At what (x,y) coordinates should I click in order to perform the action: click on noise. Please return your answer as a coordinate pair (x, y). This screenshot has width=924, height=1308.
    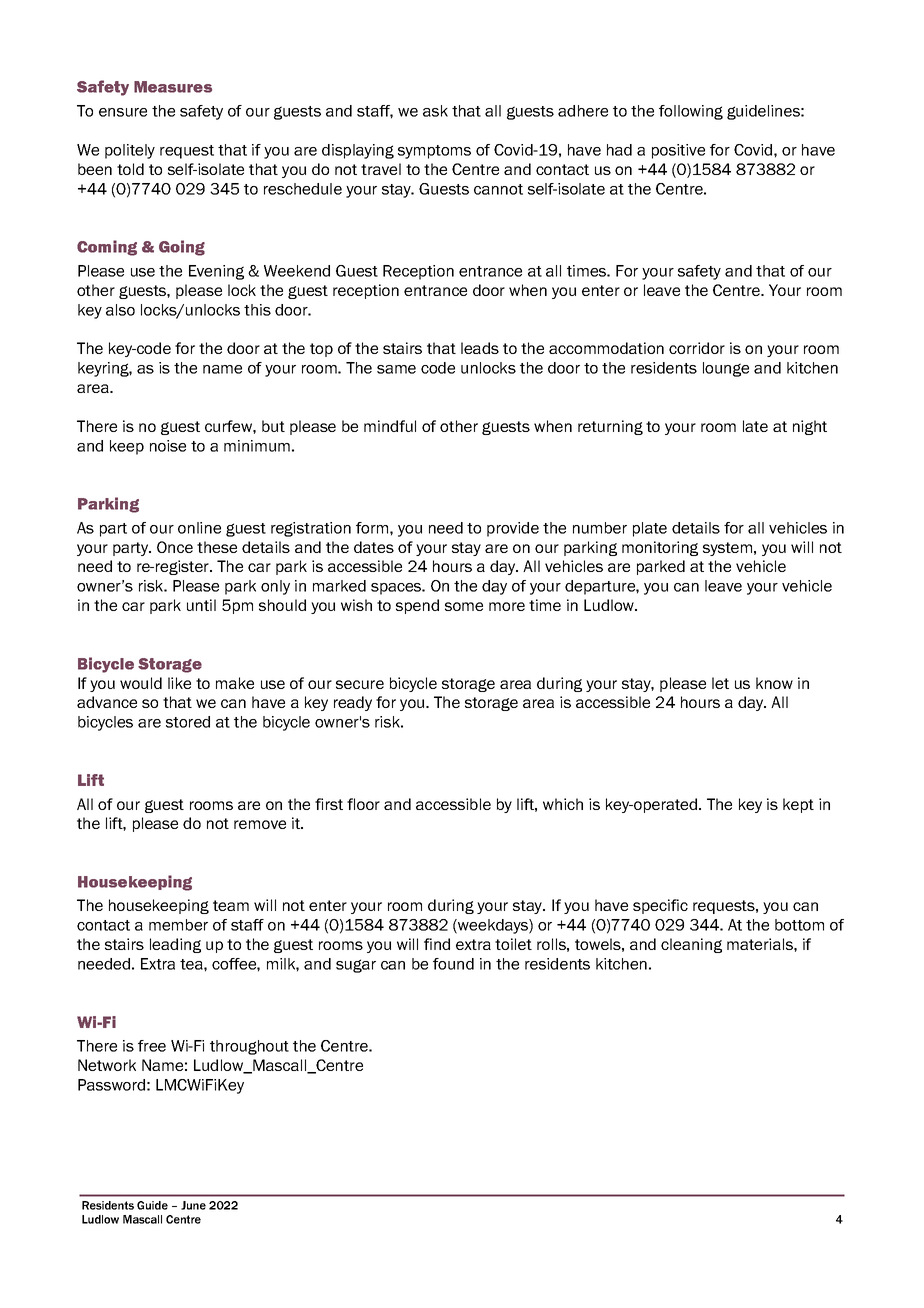
    Looking at the image, I should click on (168, 446).
